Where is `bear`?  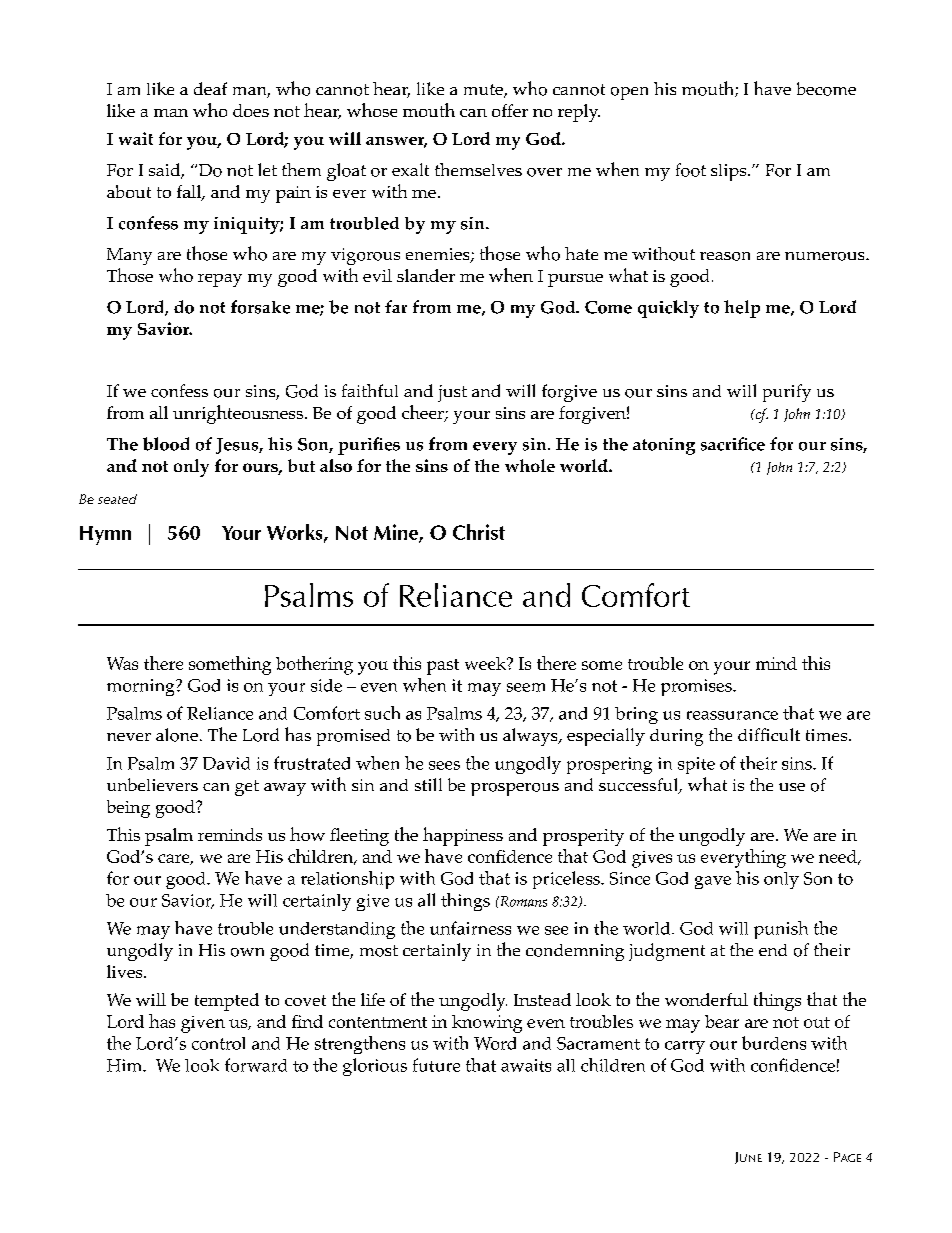 bear is located at coordinates (722, 1021).
